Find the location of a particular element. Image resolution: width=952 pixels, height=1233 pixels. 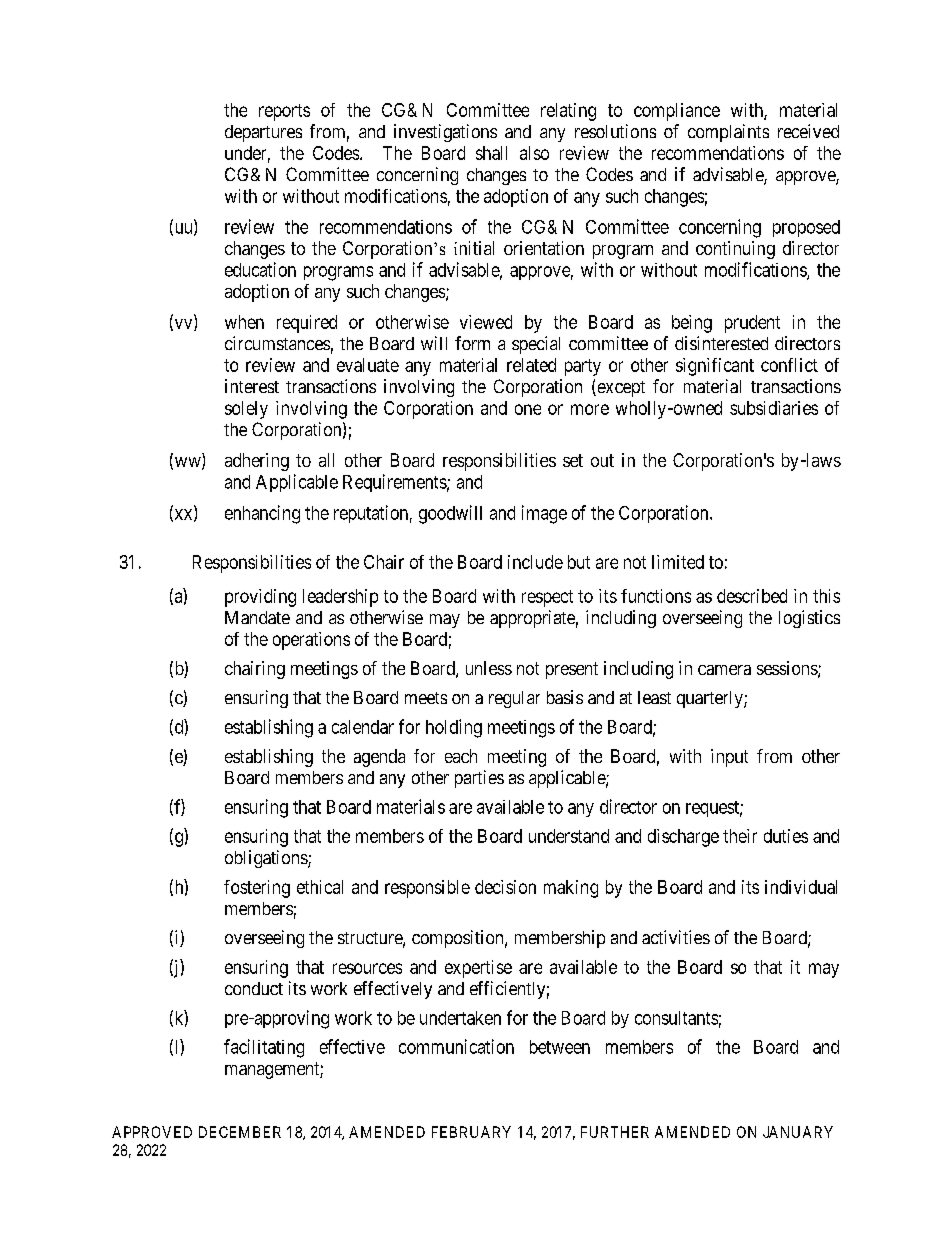

facilitating is located at coordinates (264, 1048).
